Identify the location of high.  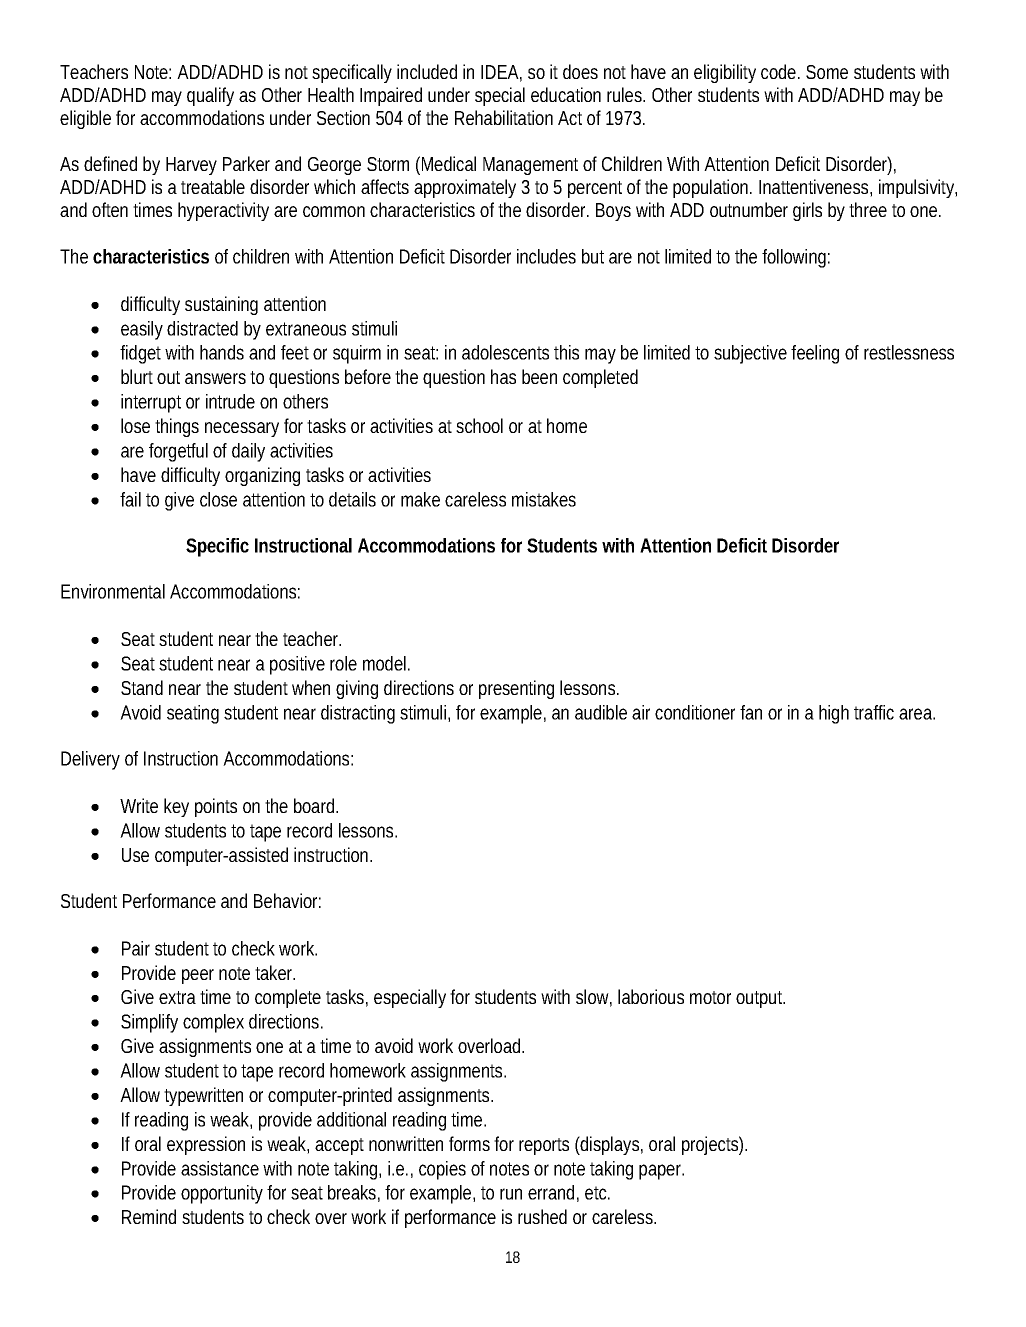
(834, 714).
